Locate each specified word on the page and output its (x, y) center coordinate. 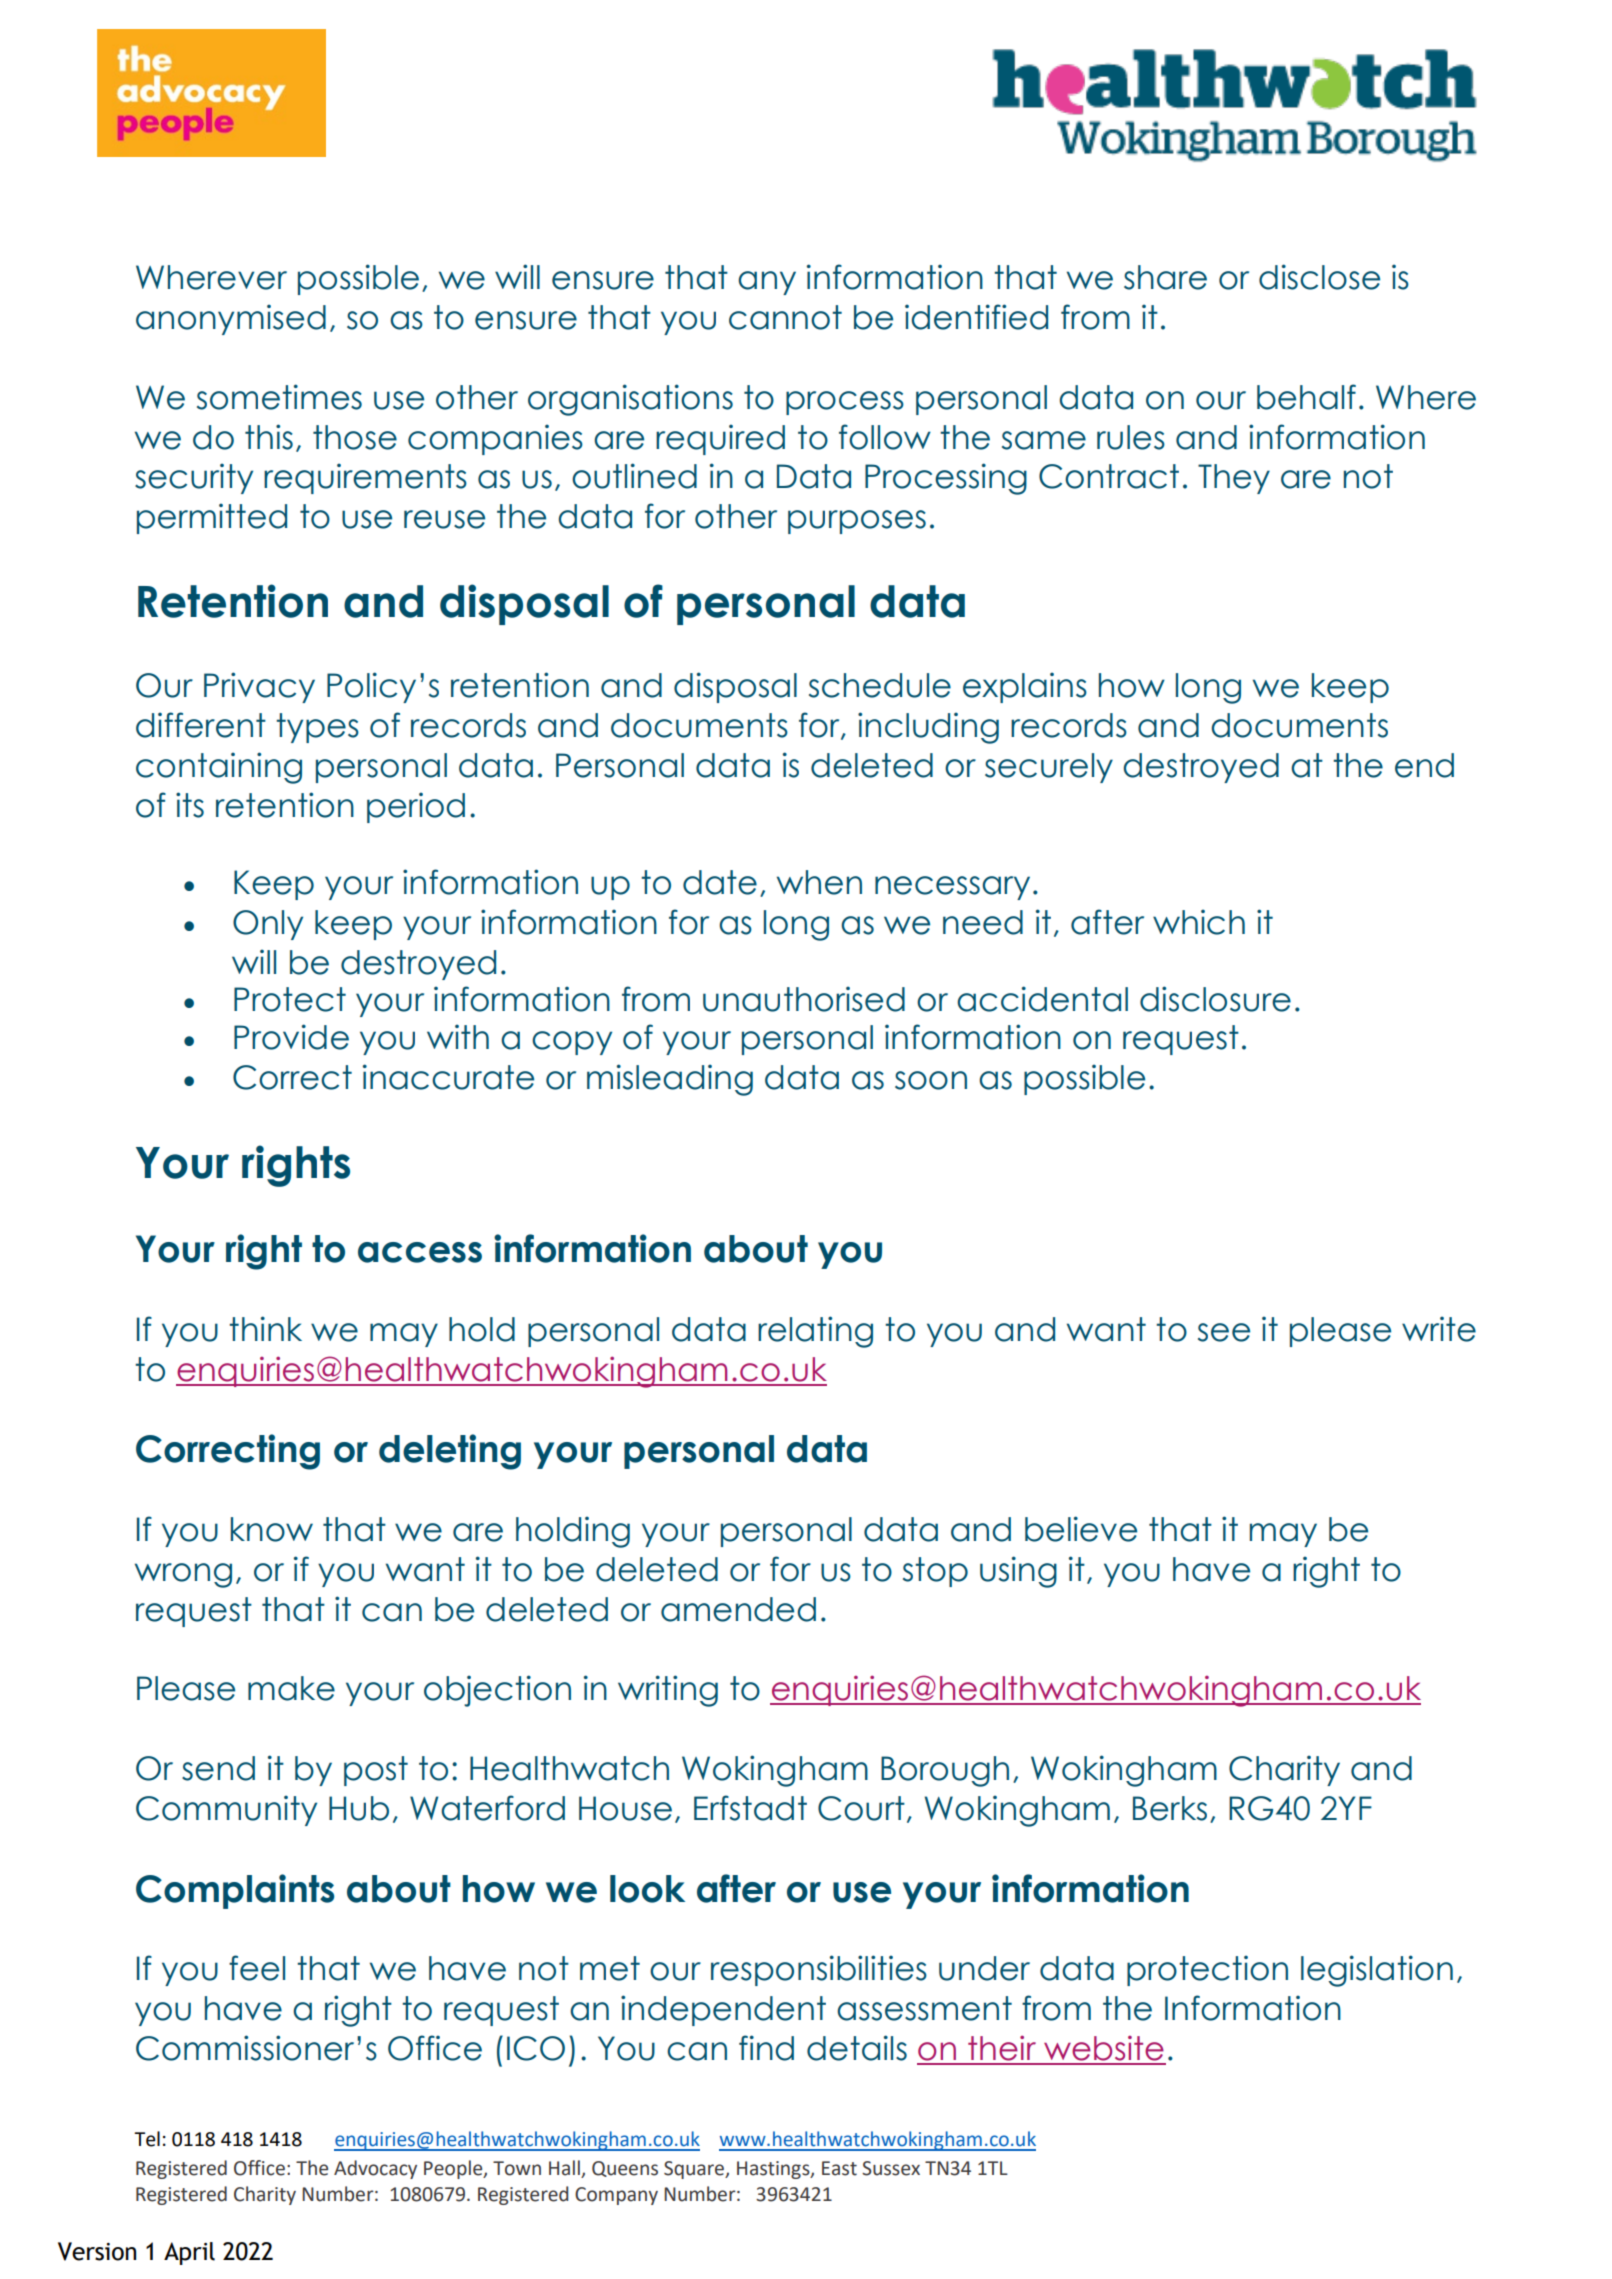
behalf (1306, 397)
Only (268, 925)
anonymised (231, 319)
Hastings (774, 2170)
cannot (785, 317)
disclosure (1215, 999)
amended (738, 1609)
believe (1081, 1529)
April (189, 2253)
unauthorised (804, 999)
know (272, 1529)
